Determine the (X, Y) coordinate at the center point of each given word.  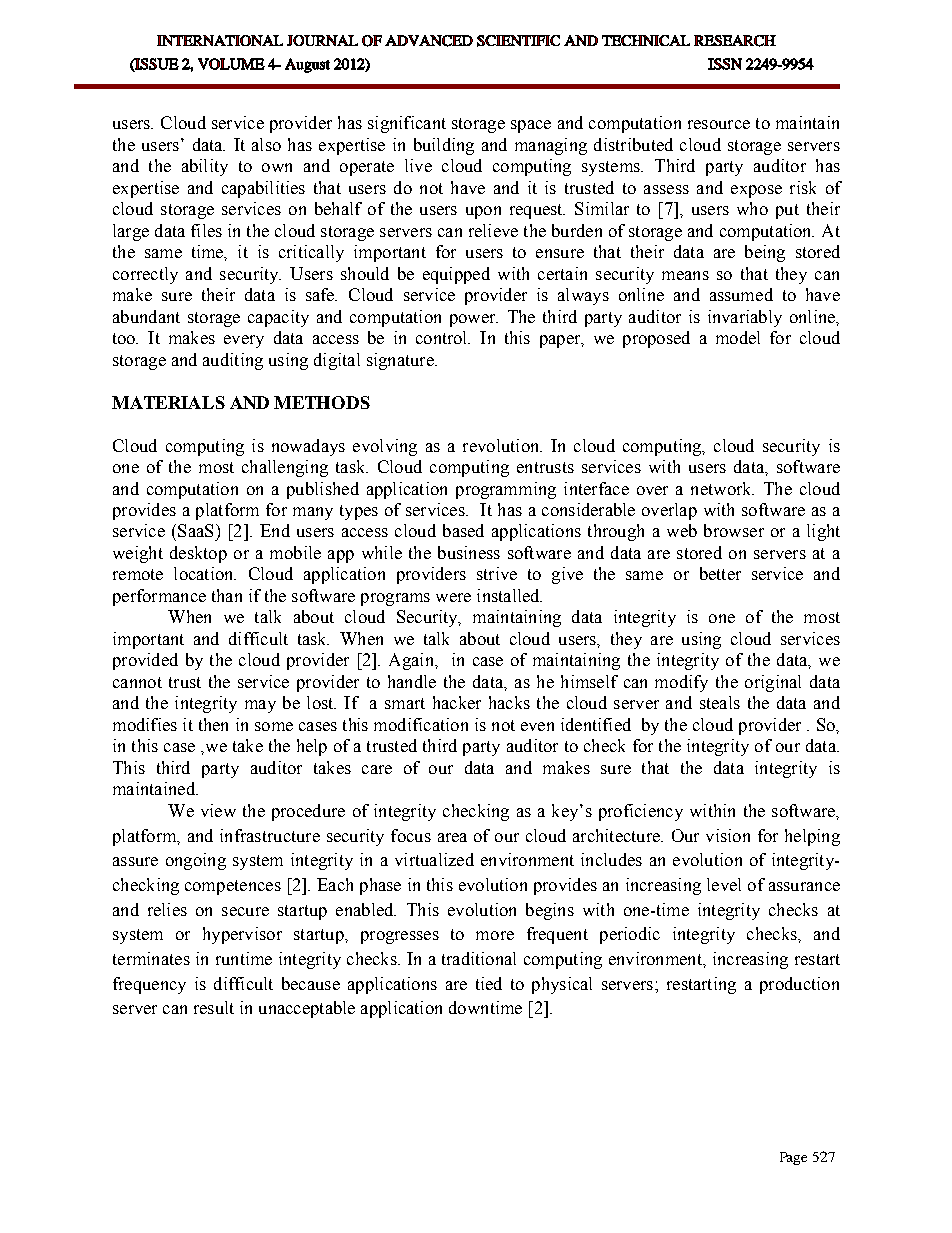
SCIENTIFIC (518, 41)
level (724, 884)
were (453, 597)
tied (489, 983)
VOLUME (231, 64)
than (227, 595)
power (474, 320)
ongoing (196, 861)
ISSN (725, 64)
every (244, 341)
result (214, 1007)
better (720, 573)
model (738, 337)
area (452, 837)
